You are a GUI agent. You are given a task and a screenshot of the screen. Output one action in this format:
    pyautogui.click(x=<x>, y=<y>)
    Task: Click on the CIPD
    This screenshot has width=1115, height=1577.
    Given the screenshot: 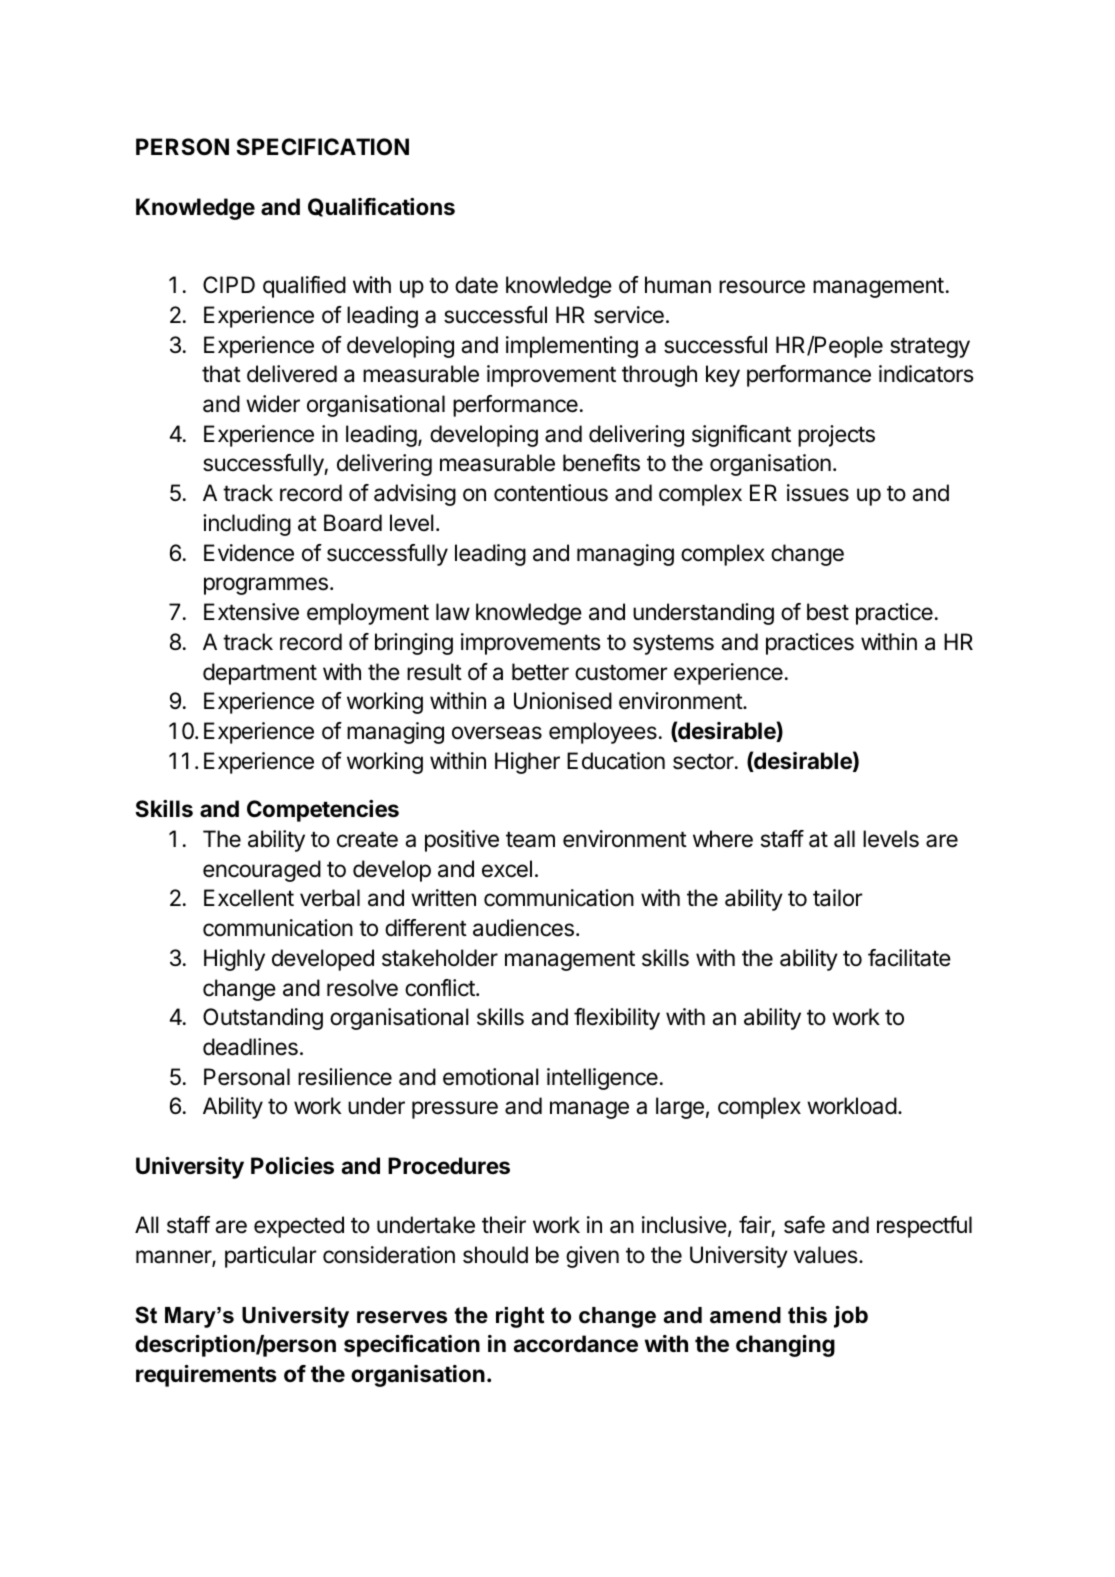 What is the action you would take?
    pyautogui.click(x=229, y=284)
